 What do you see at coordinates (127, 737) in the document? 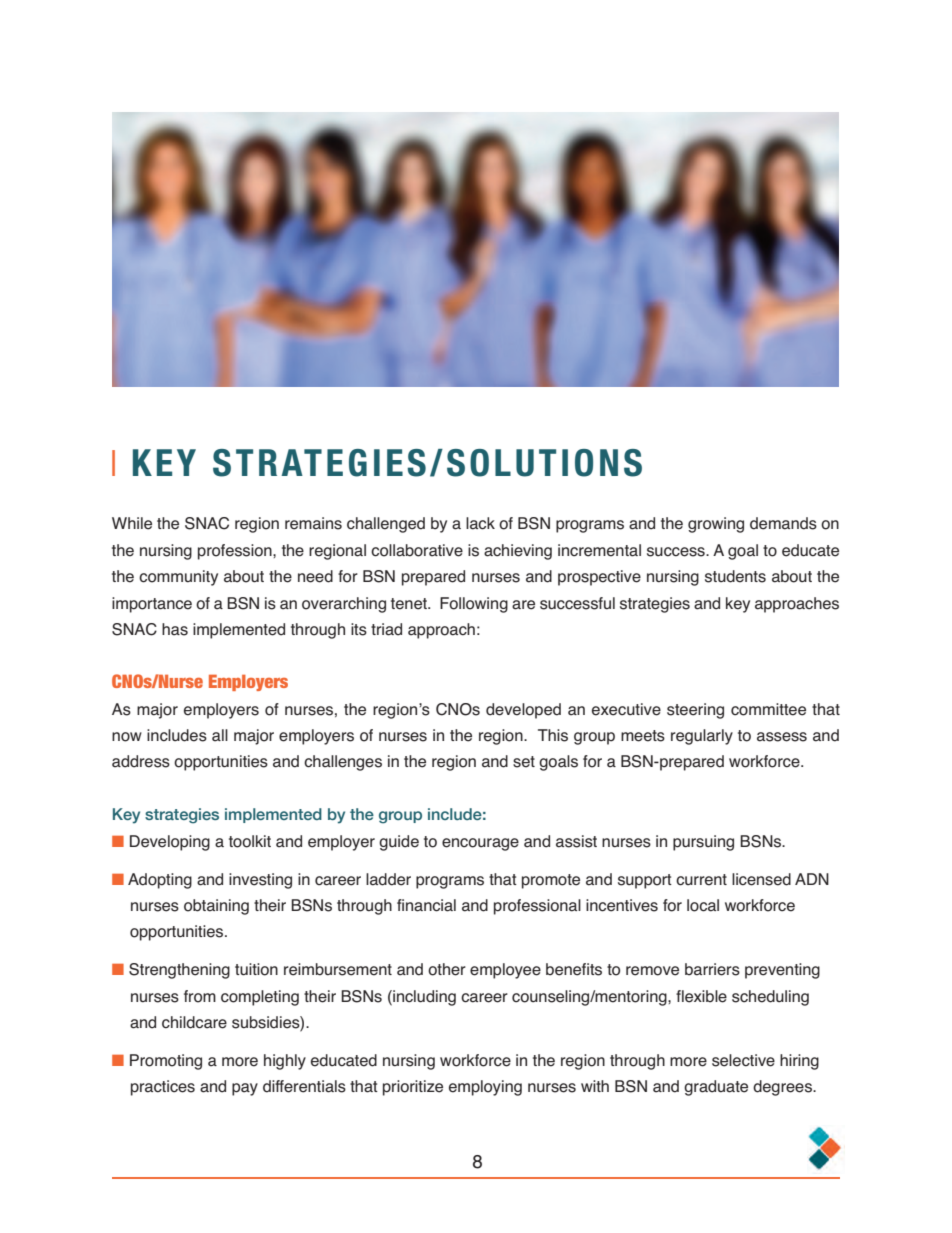
I see `now` at bounding box center [127, 737].
